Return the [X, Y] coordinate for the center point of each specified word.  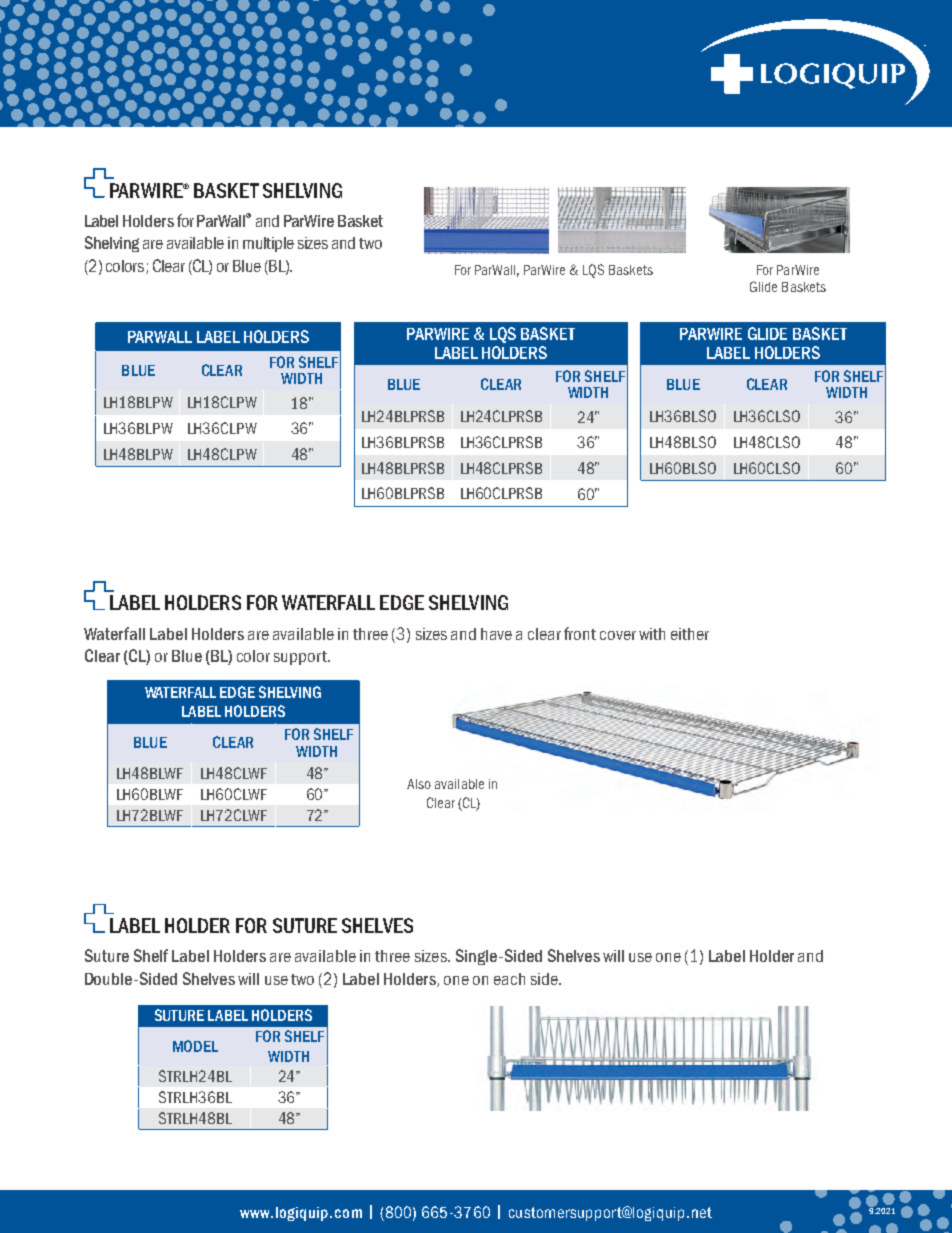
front [580, 633]
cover [618, 635]
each [509, 979]
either [690, 634]
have [496, 634]
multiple [268, 244]
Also [419, 784]
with [652, 634]
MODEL [195, 1046]
